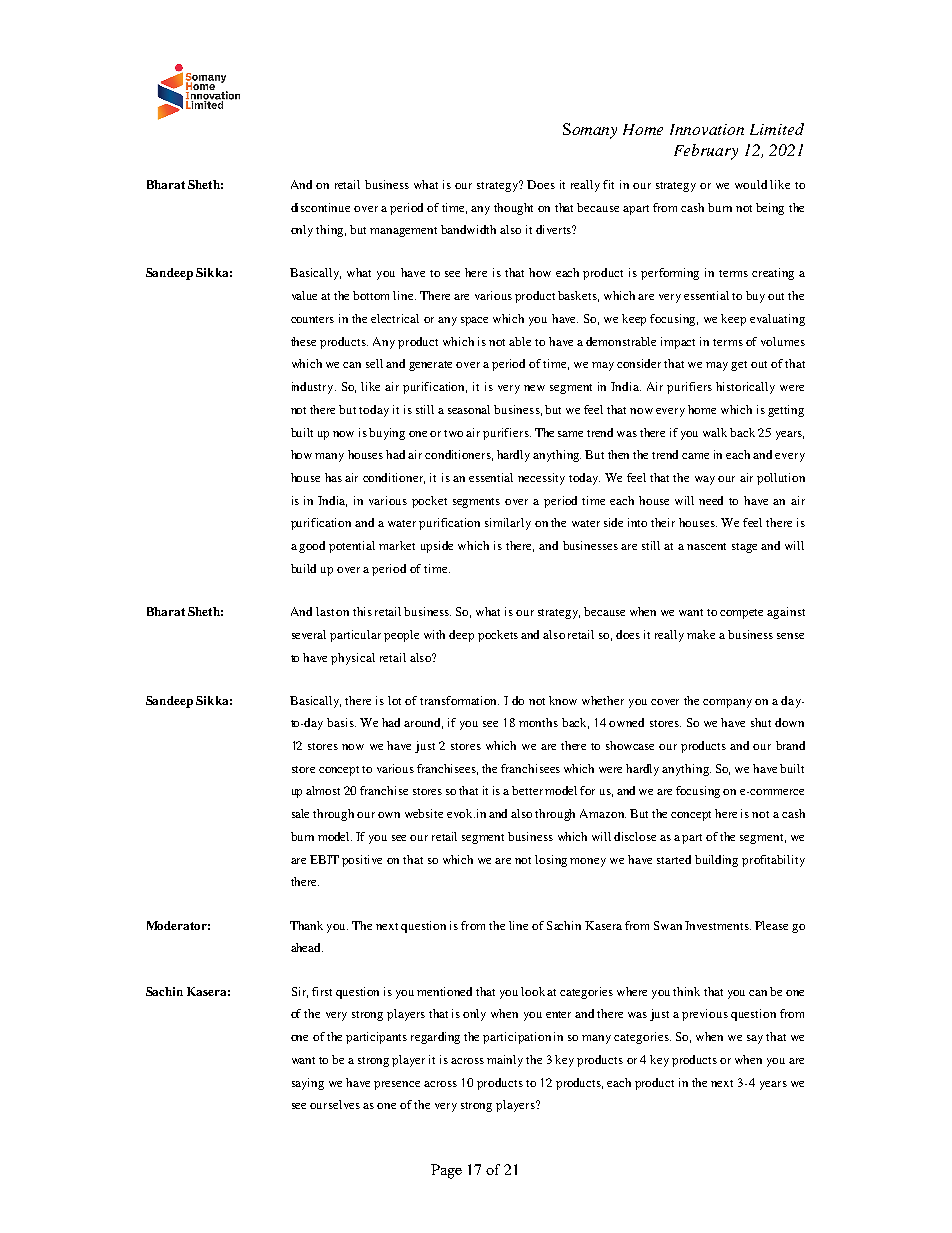 The height and width of the page is (1233, 952). What do you see at coordinates (513, 209) in the page?
I see `thought` at bounding box center [513, 209].
